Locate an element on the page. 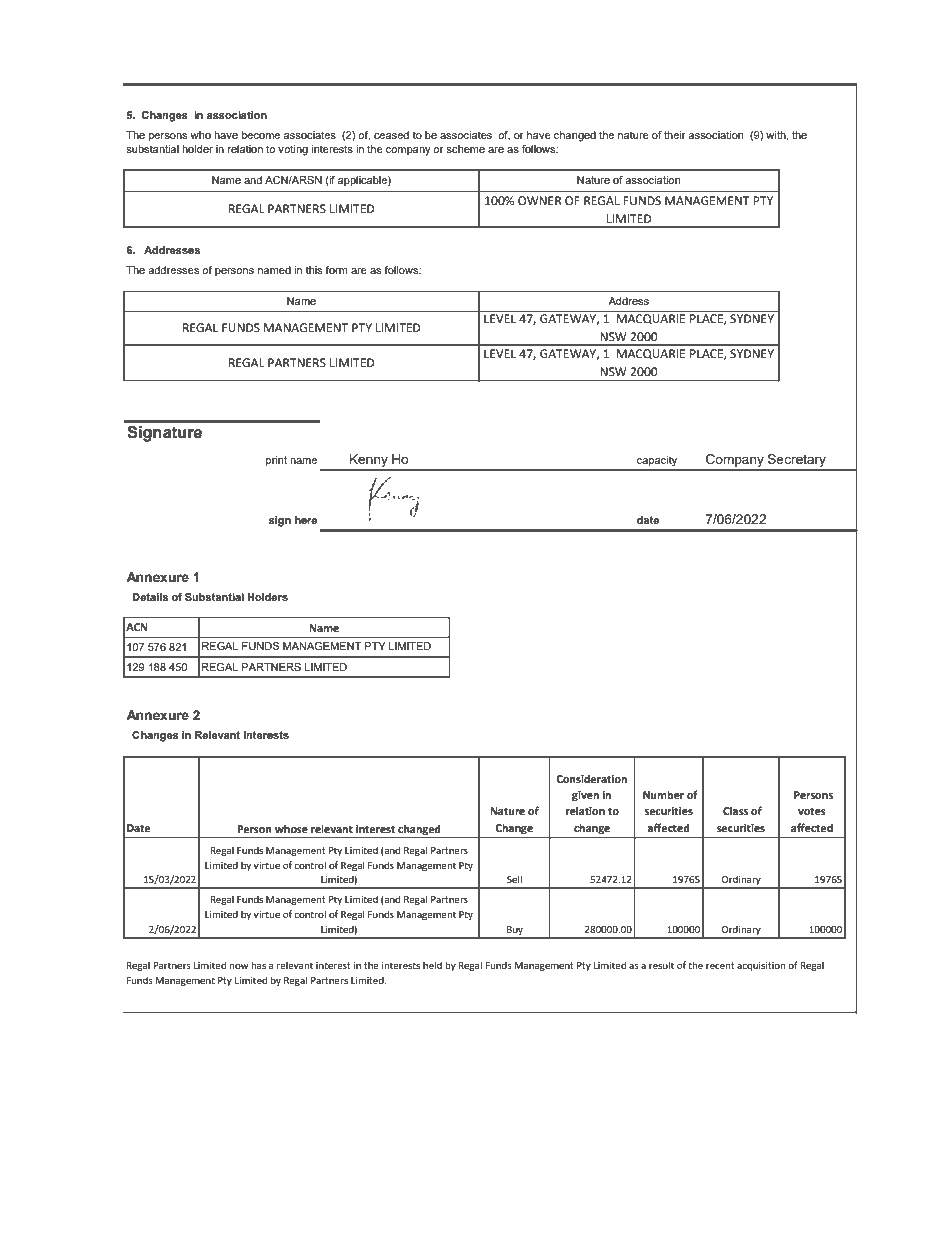 The height and width of the image is (1233, 952). become is located at coordinates (261, 135).
